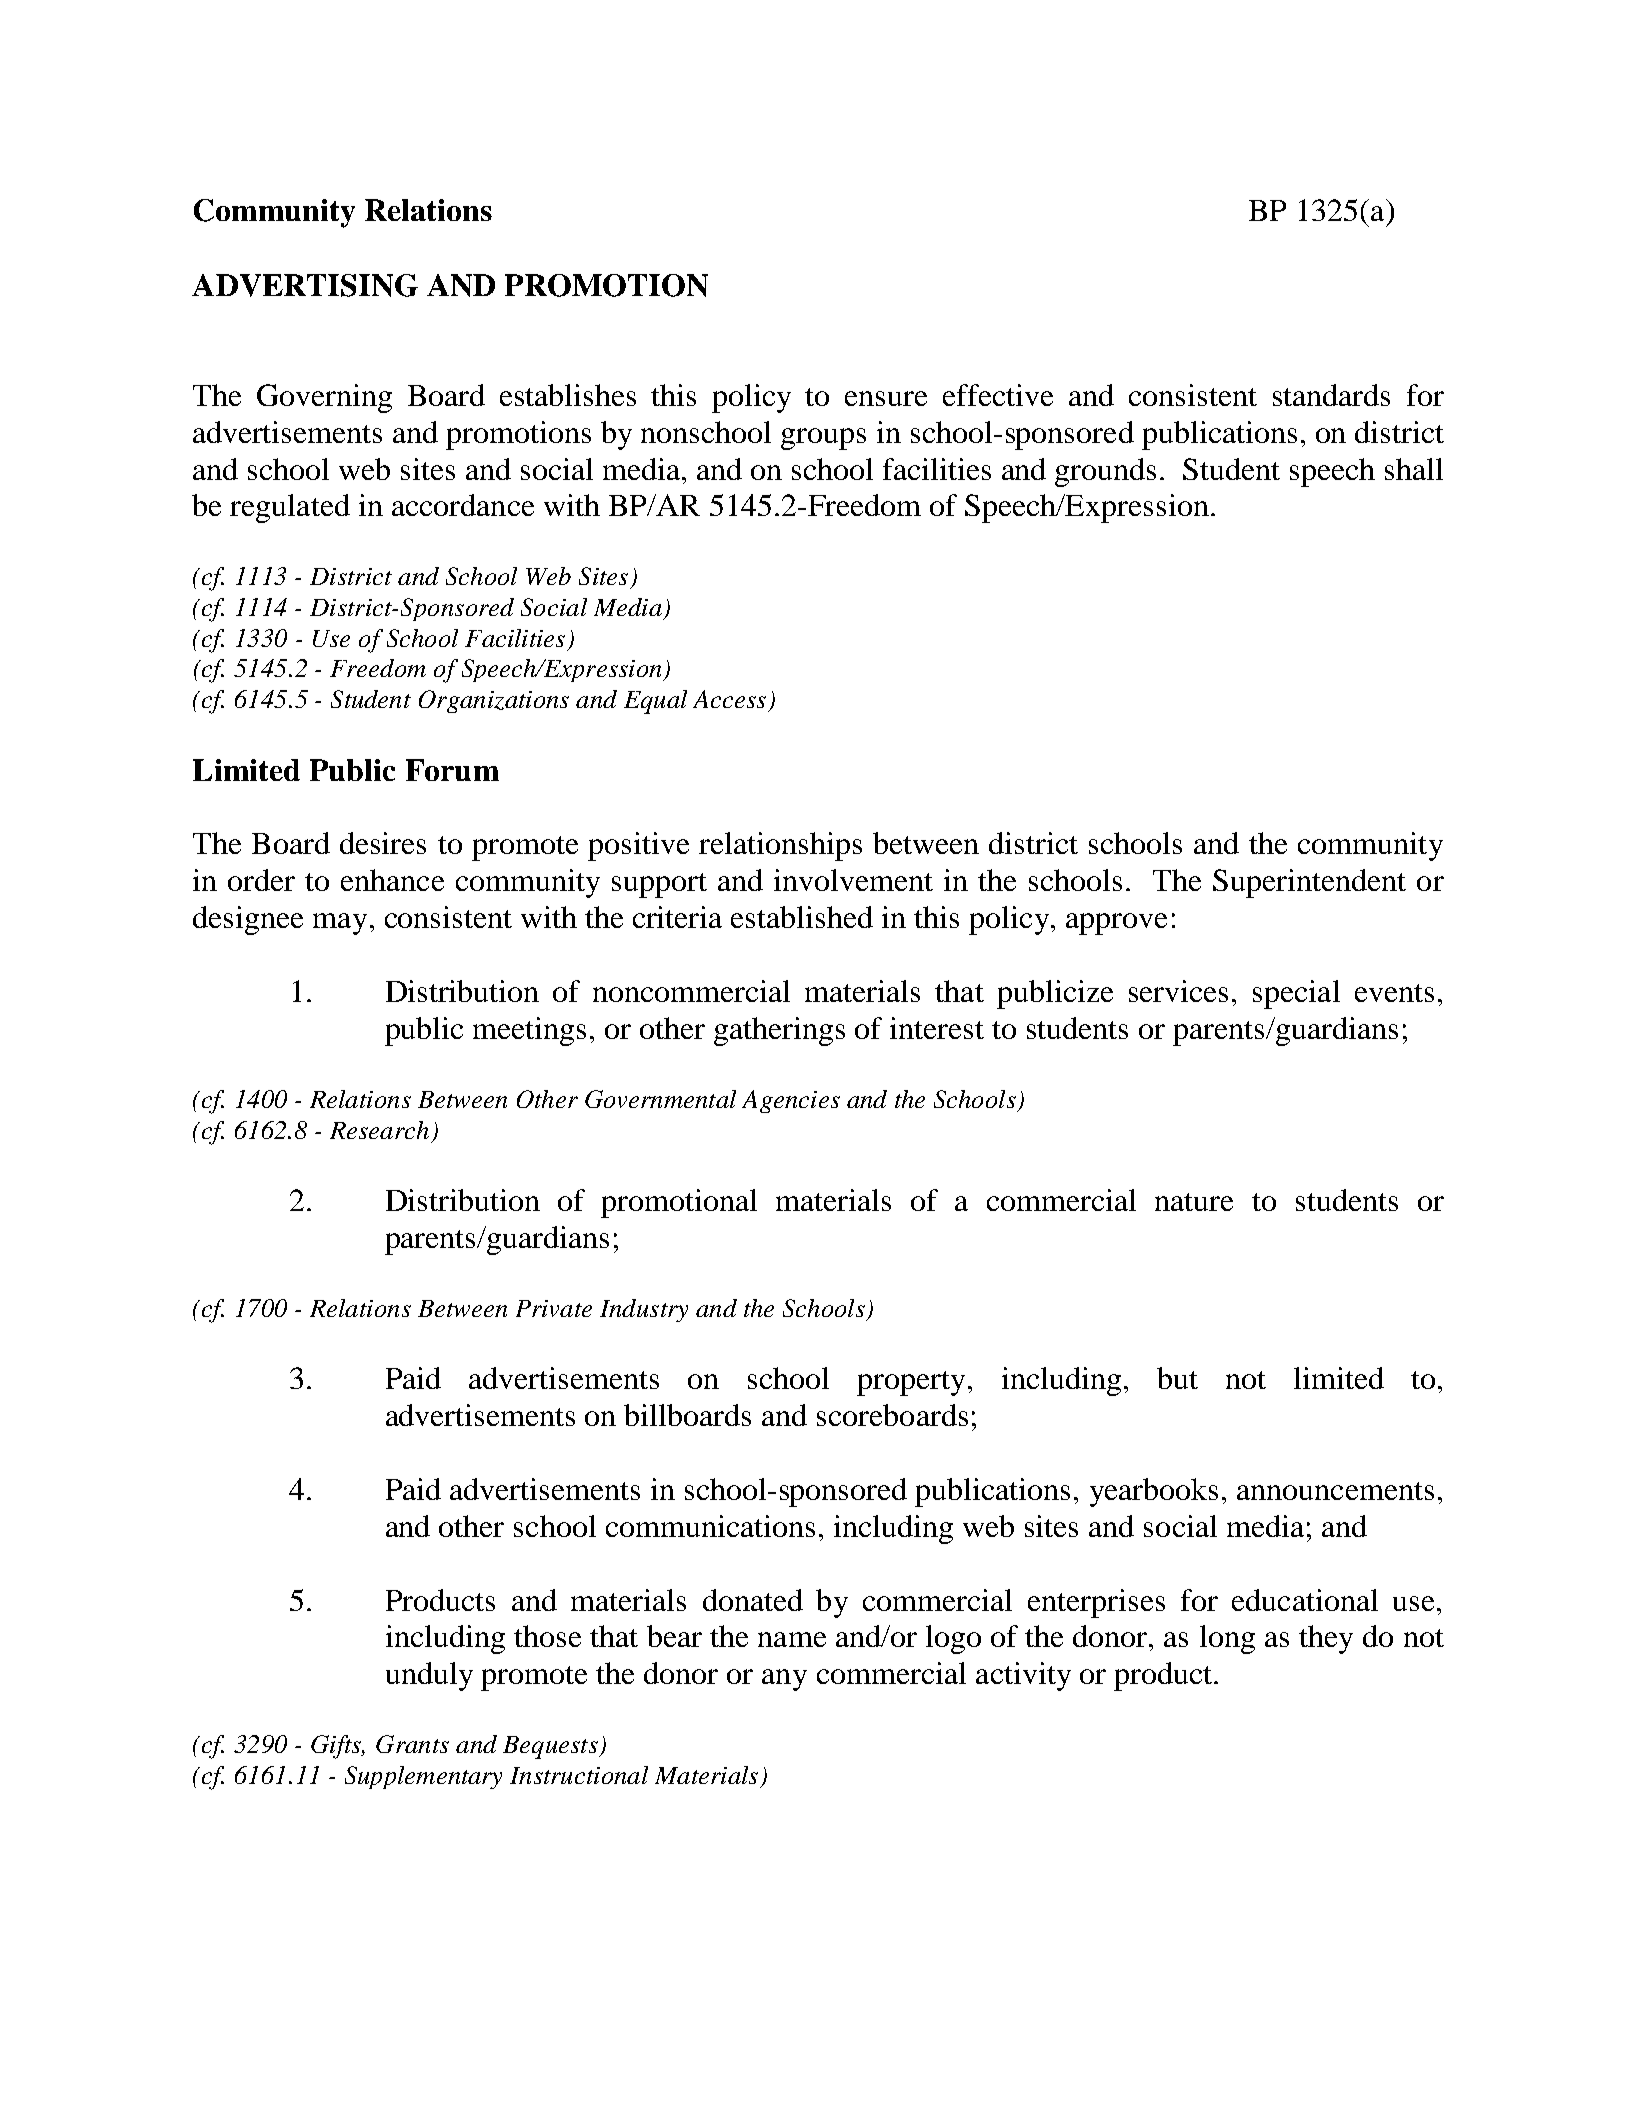  I want to click on long, so click(1227, 1639).
